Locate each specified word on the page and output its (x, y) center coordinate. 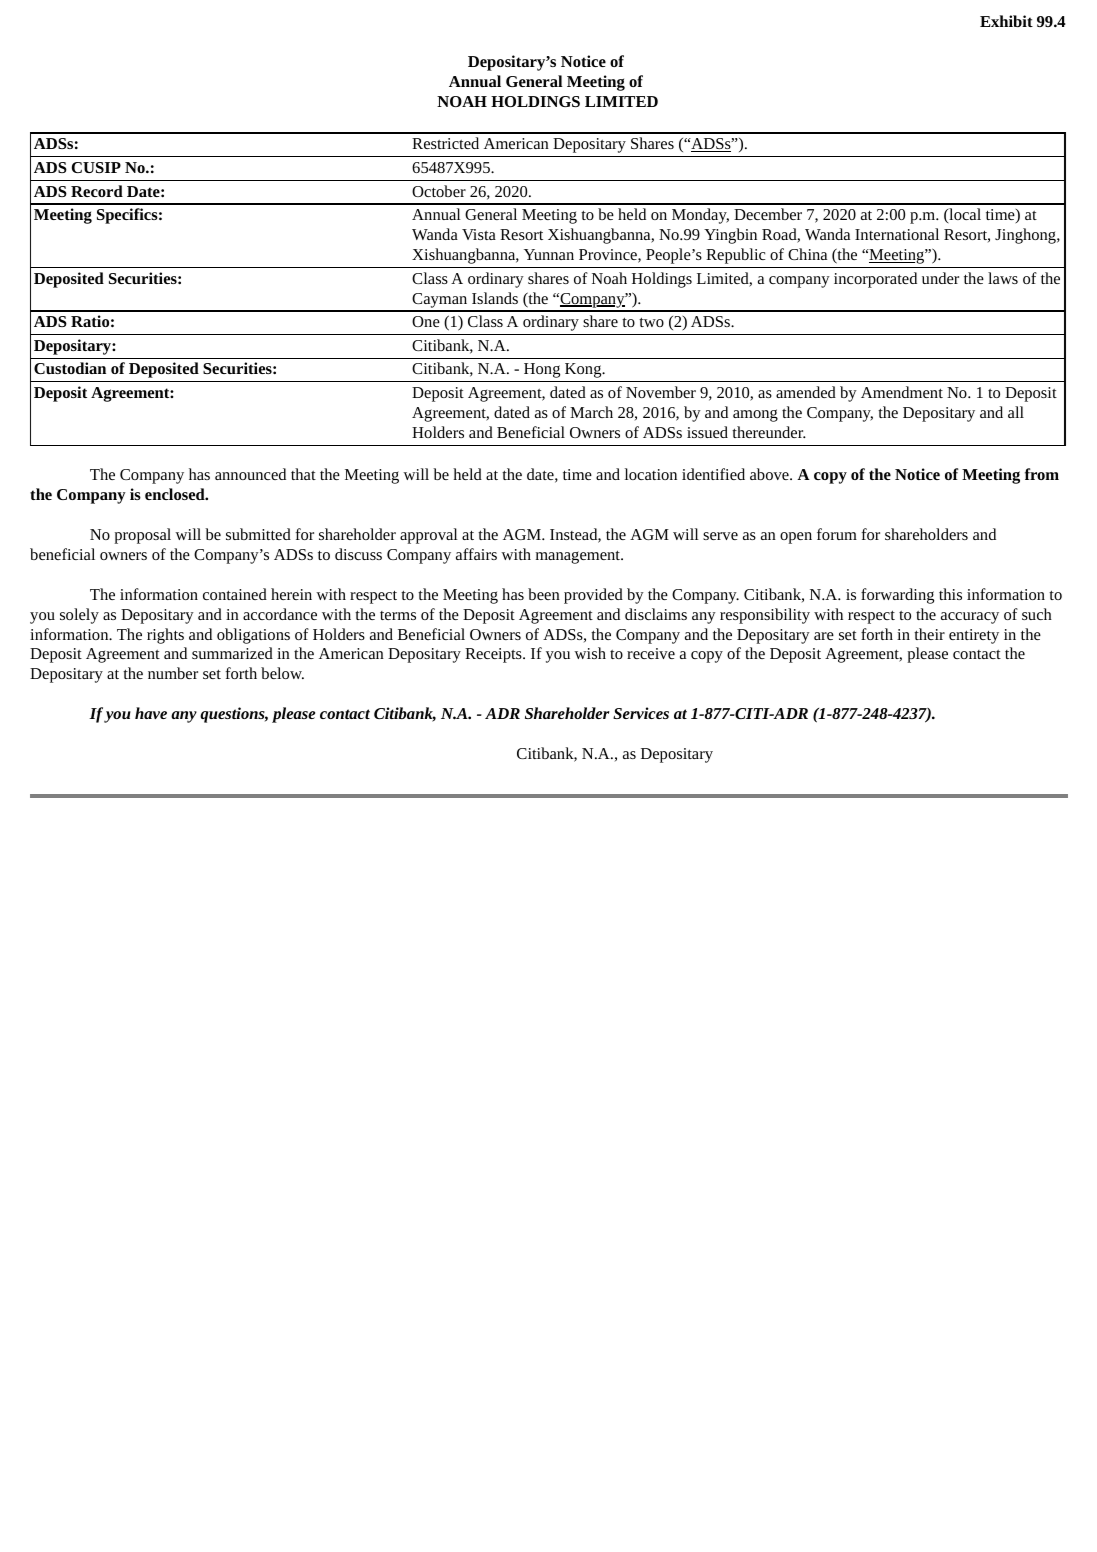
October (439, 191)
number (173, 673)
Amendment (902, 392)
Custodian (70, 368)
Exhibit (1006, 21)
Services (641, 713)
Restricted (445, 143)
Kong (584, 370)
